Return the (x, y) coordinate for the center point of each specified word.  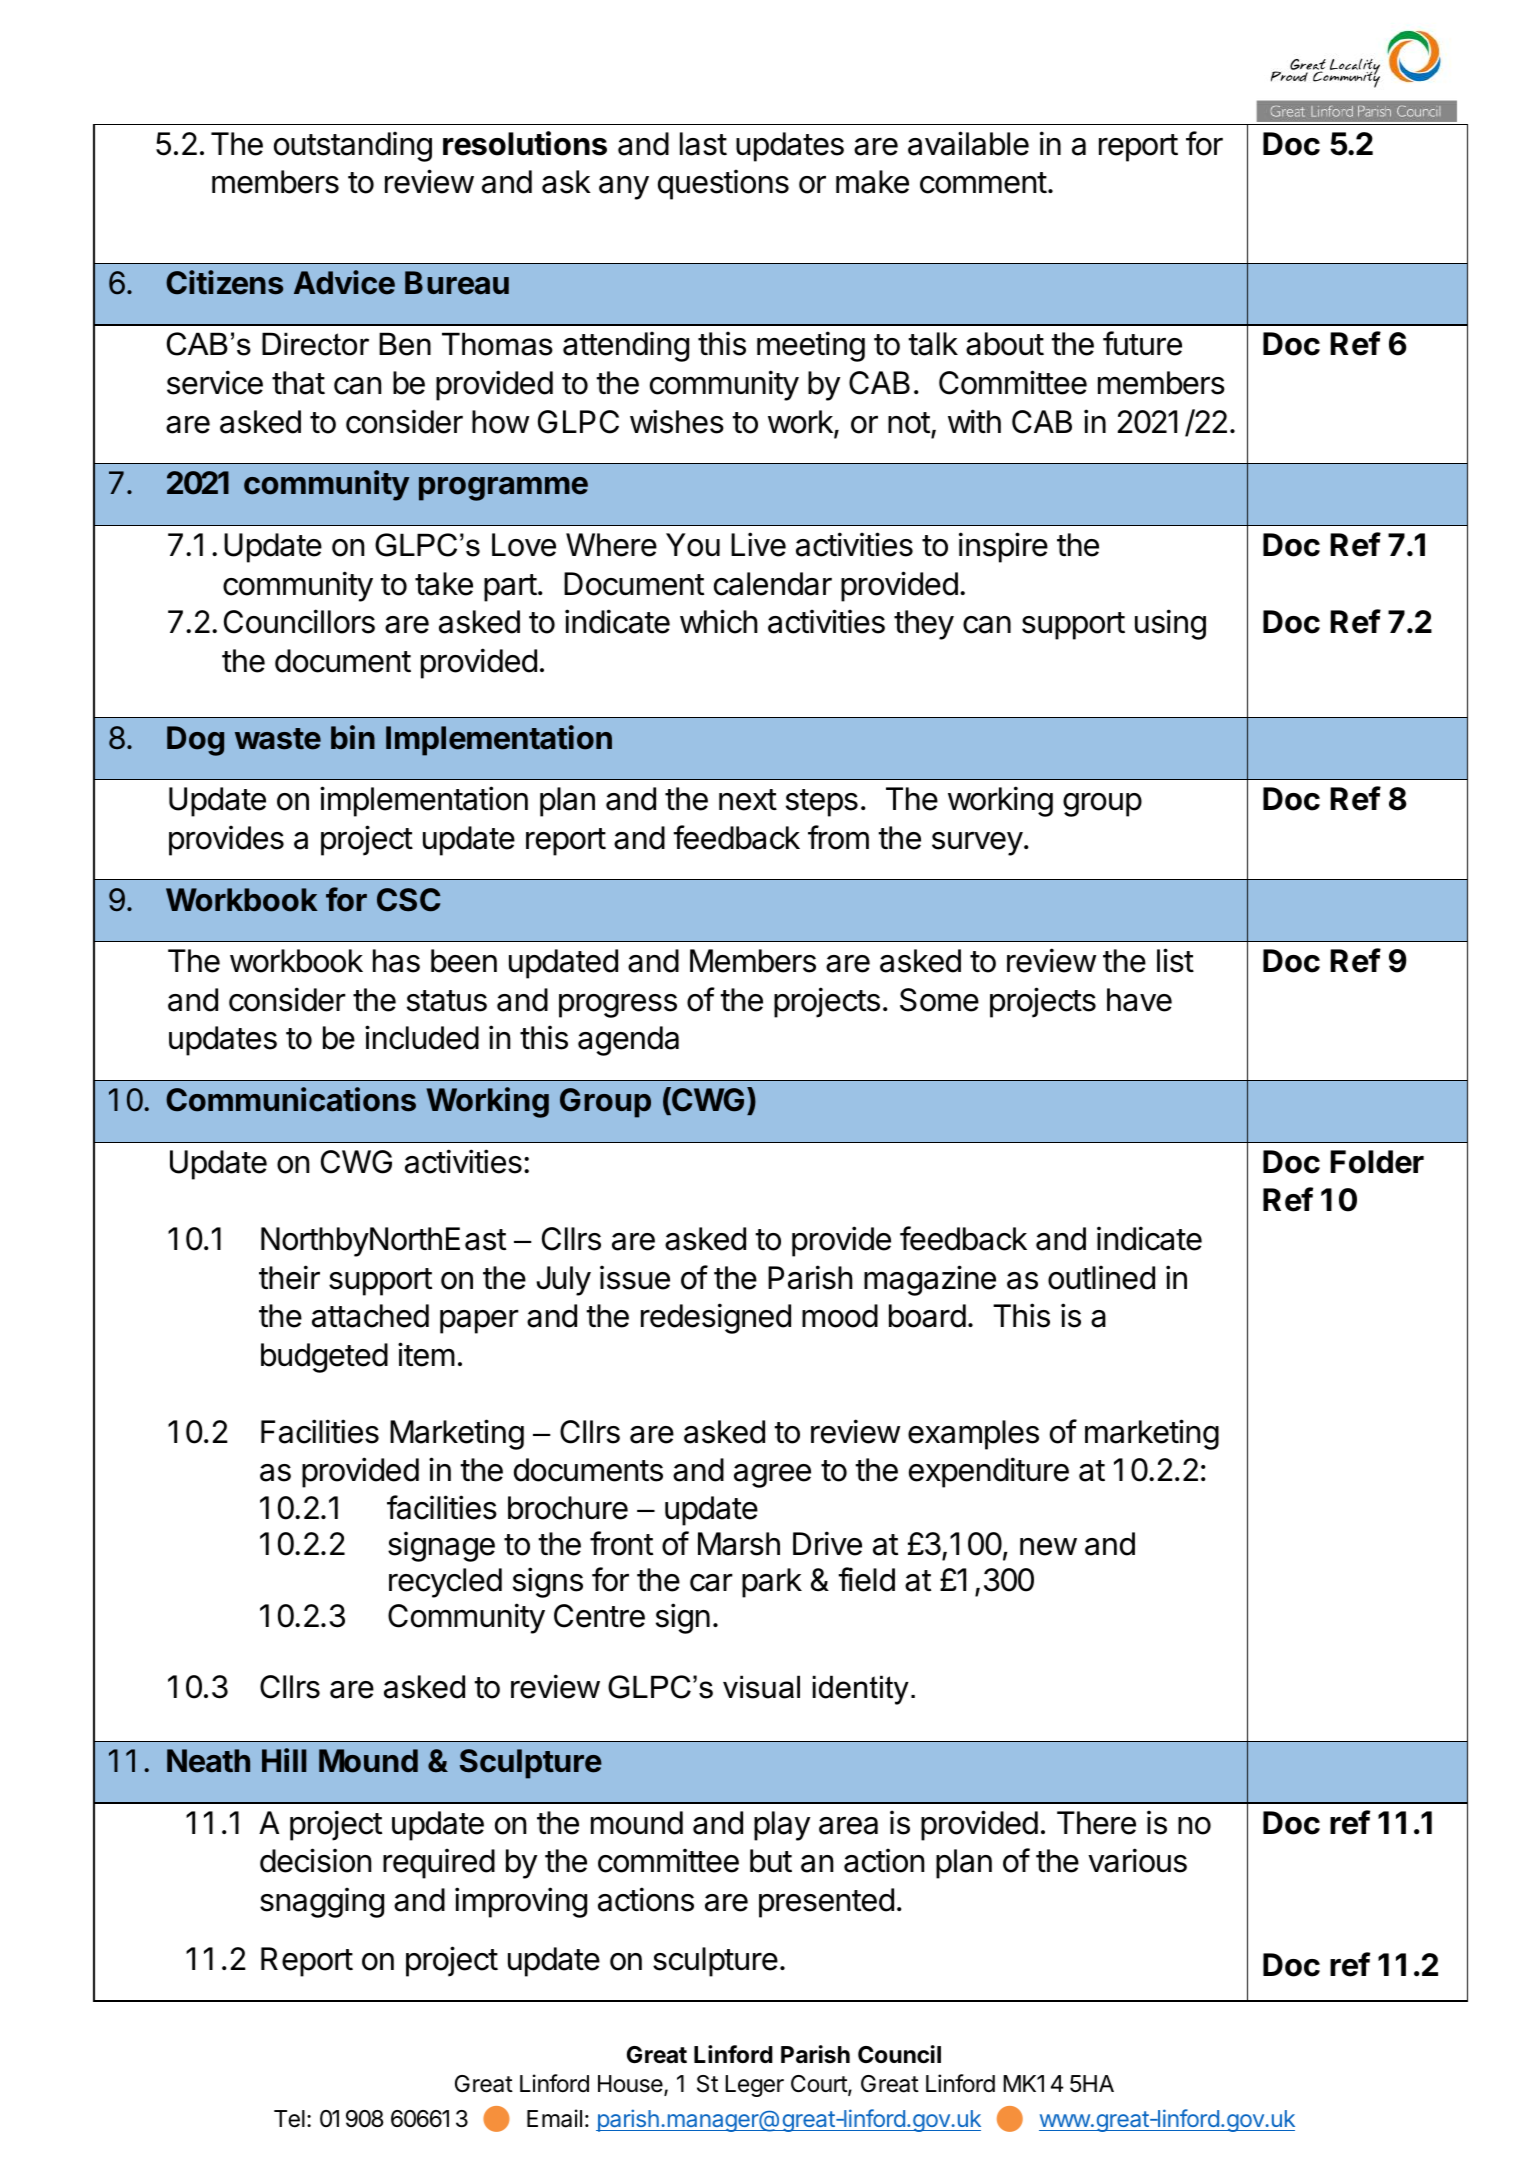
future (1142, 343)
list (1175, 960)
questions (723, 184)
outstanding (353, 146)
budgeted (324, 1358)
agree (772, 1476)
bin (353, 737)
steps (822, 803)
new (1048, 1547)
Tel (289, 2119)
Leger (754, 2086)
